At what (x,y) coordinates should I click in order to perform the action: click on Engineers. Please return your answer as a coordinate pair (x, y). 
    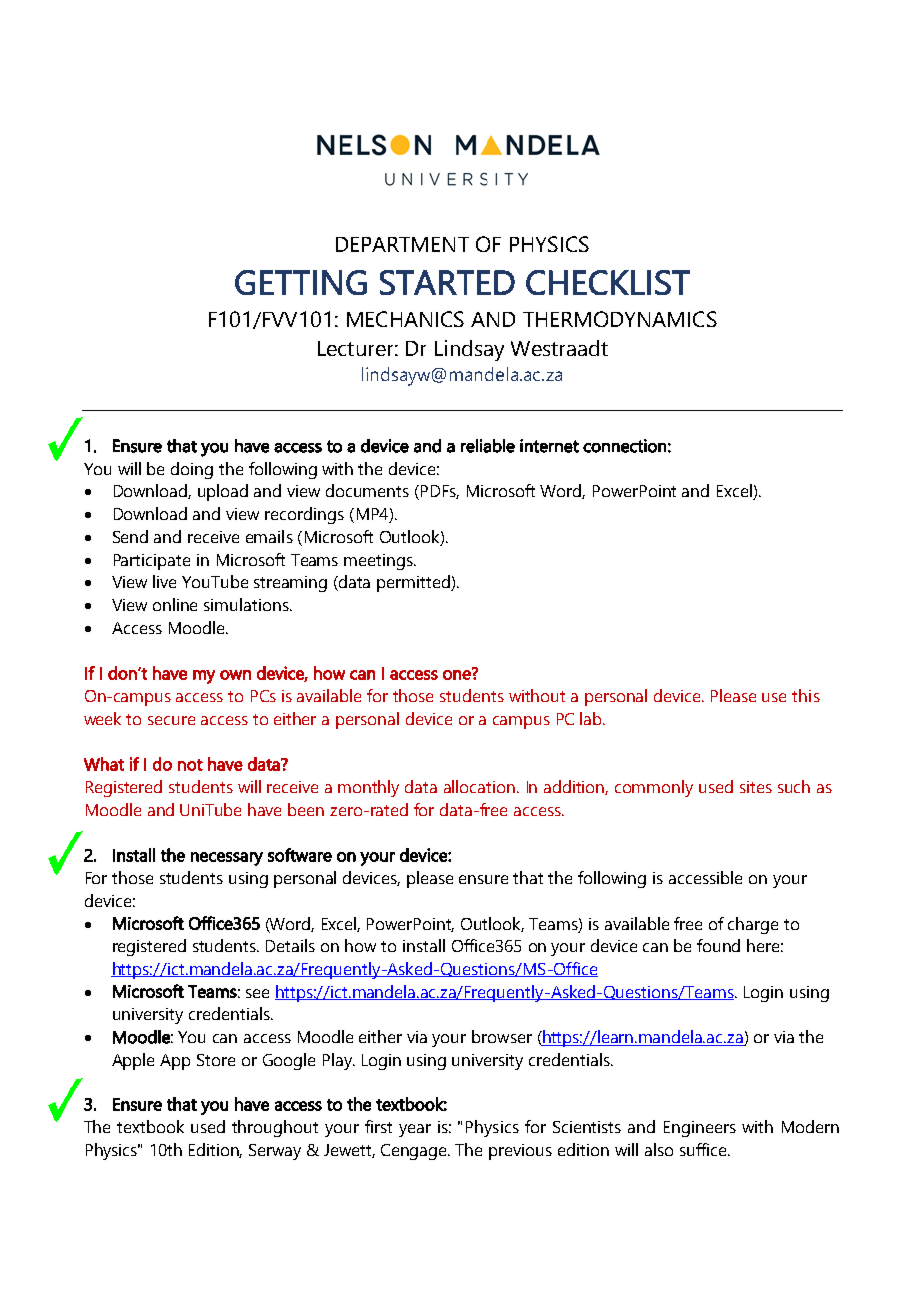
    Looking at the image, I should click on (700, 1129).
